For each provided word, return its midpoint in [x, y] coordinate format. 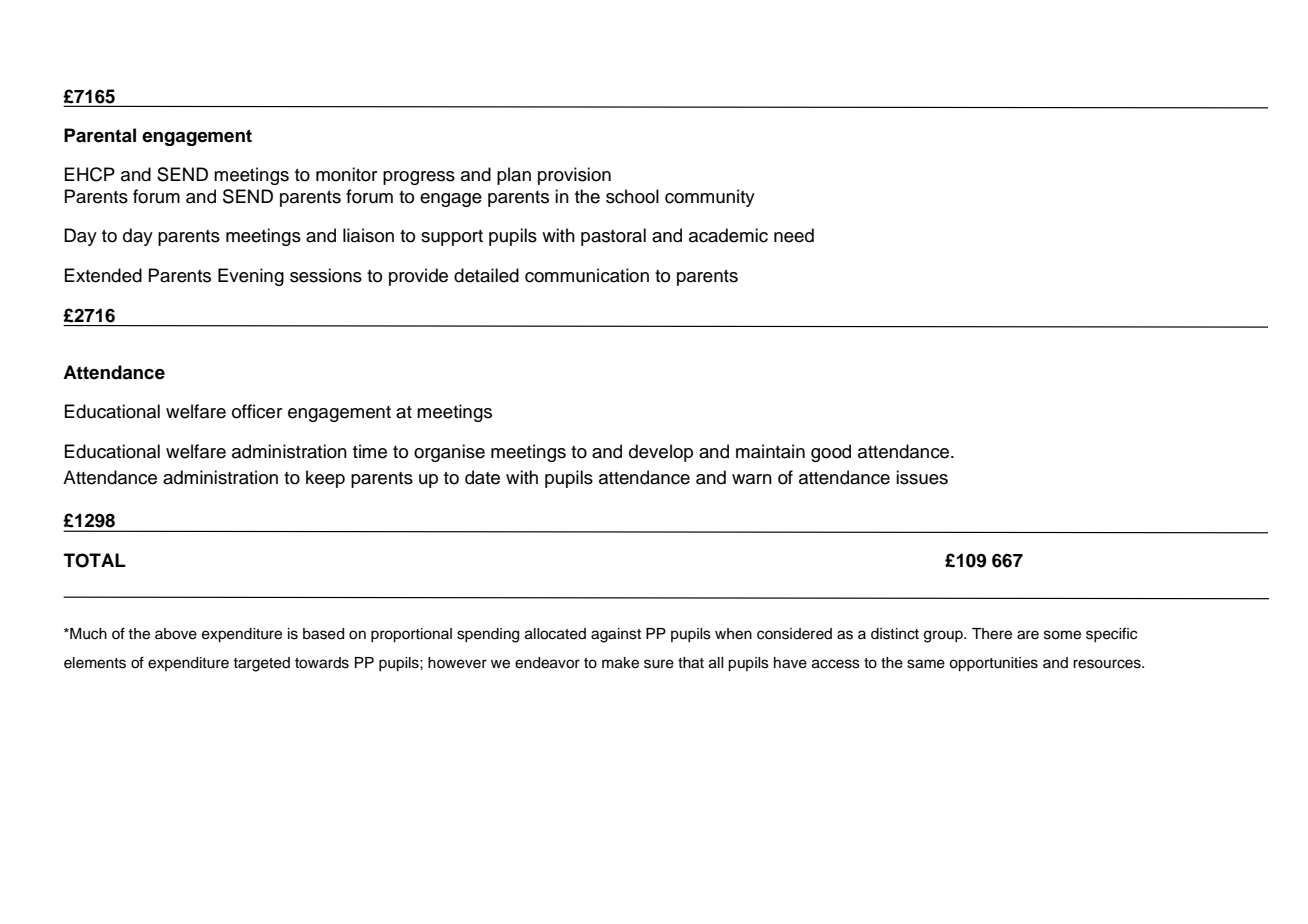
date [482, 477]
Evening [251, 277]
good [831, 453]
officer [257, 411]
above [176, 634]
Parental [100, 135]
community [710, 198]
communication [587, 275]
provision [574, 176]
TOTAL [95, 560]
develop [661, 453]
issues [922, 477]
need [794, 235]
